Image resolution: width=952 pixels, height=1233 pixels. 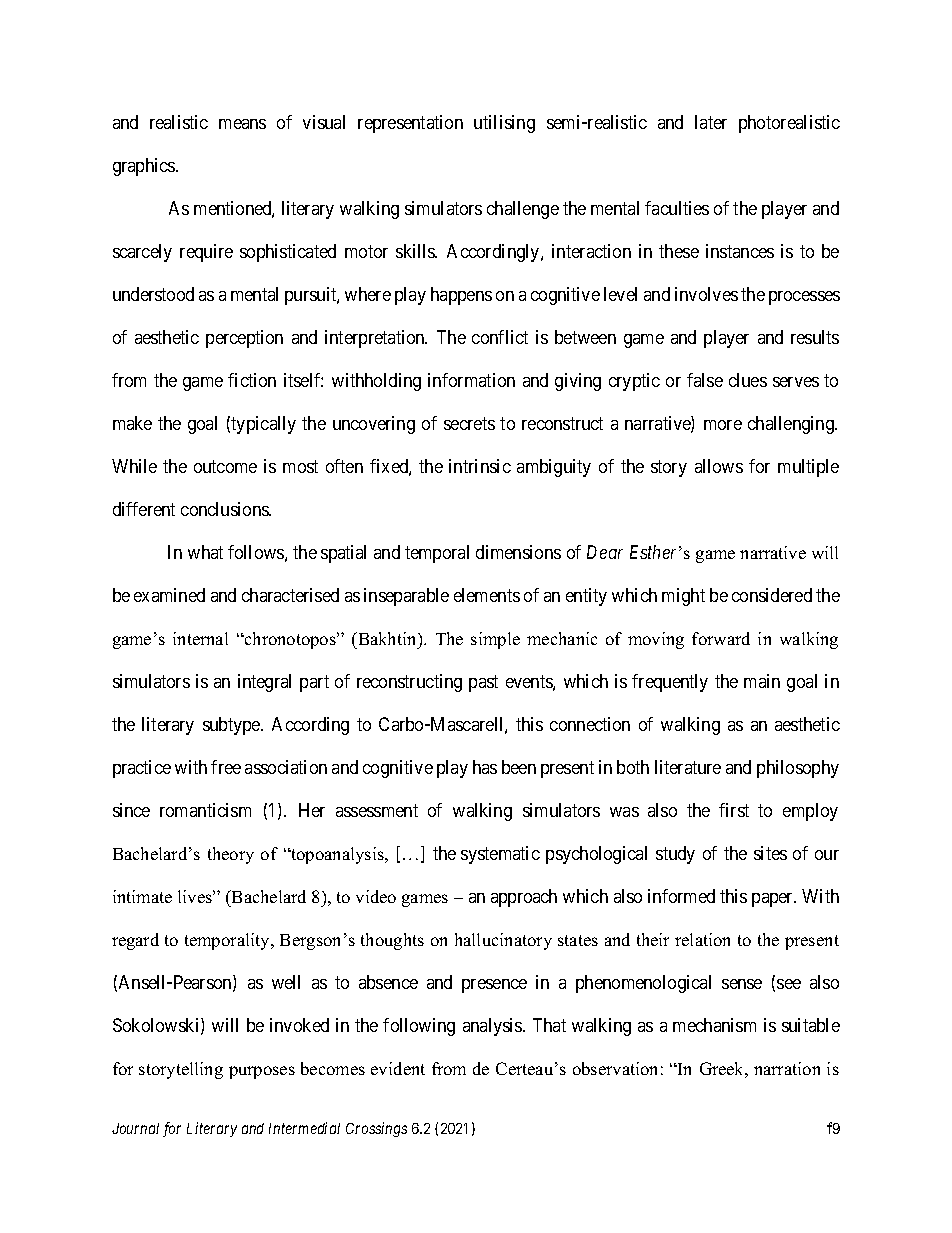 What do you see at coordinates (485, 767) in the document?
I see `has` at bounding box center [485, 767].
